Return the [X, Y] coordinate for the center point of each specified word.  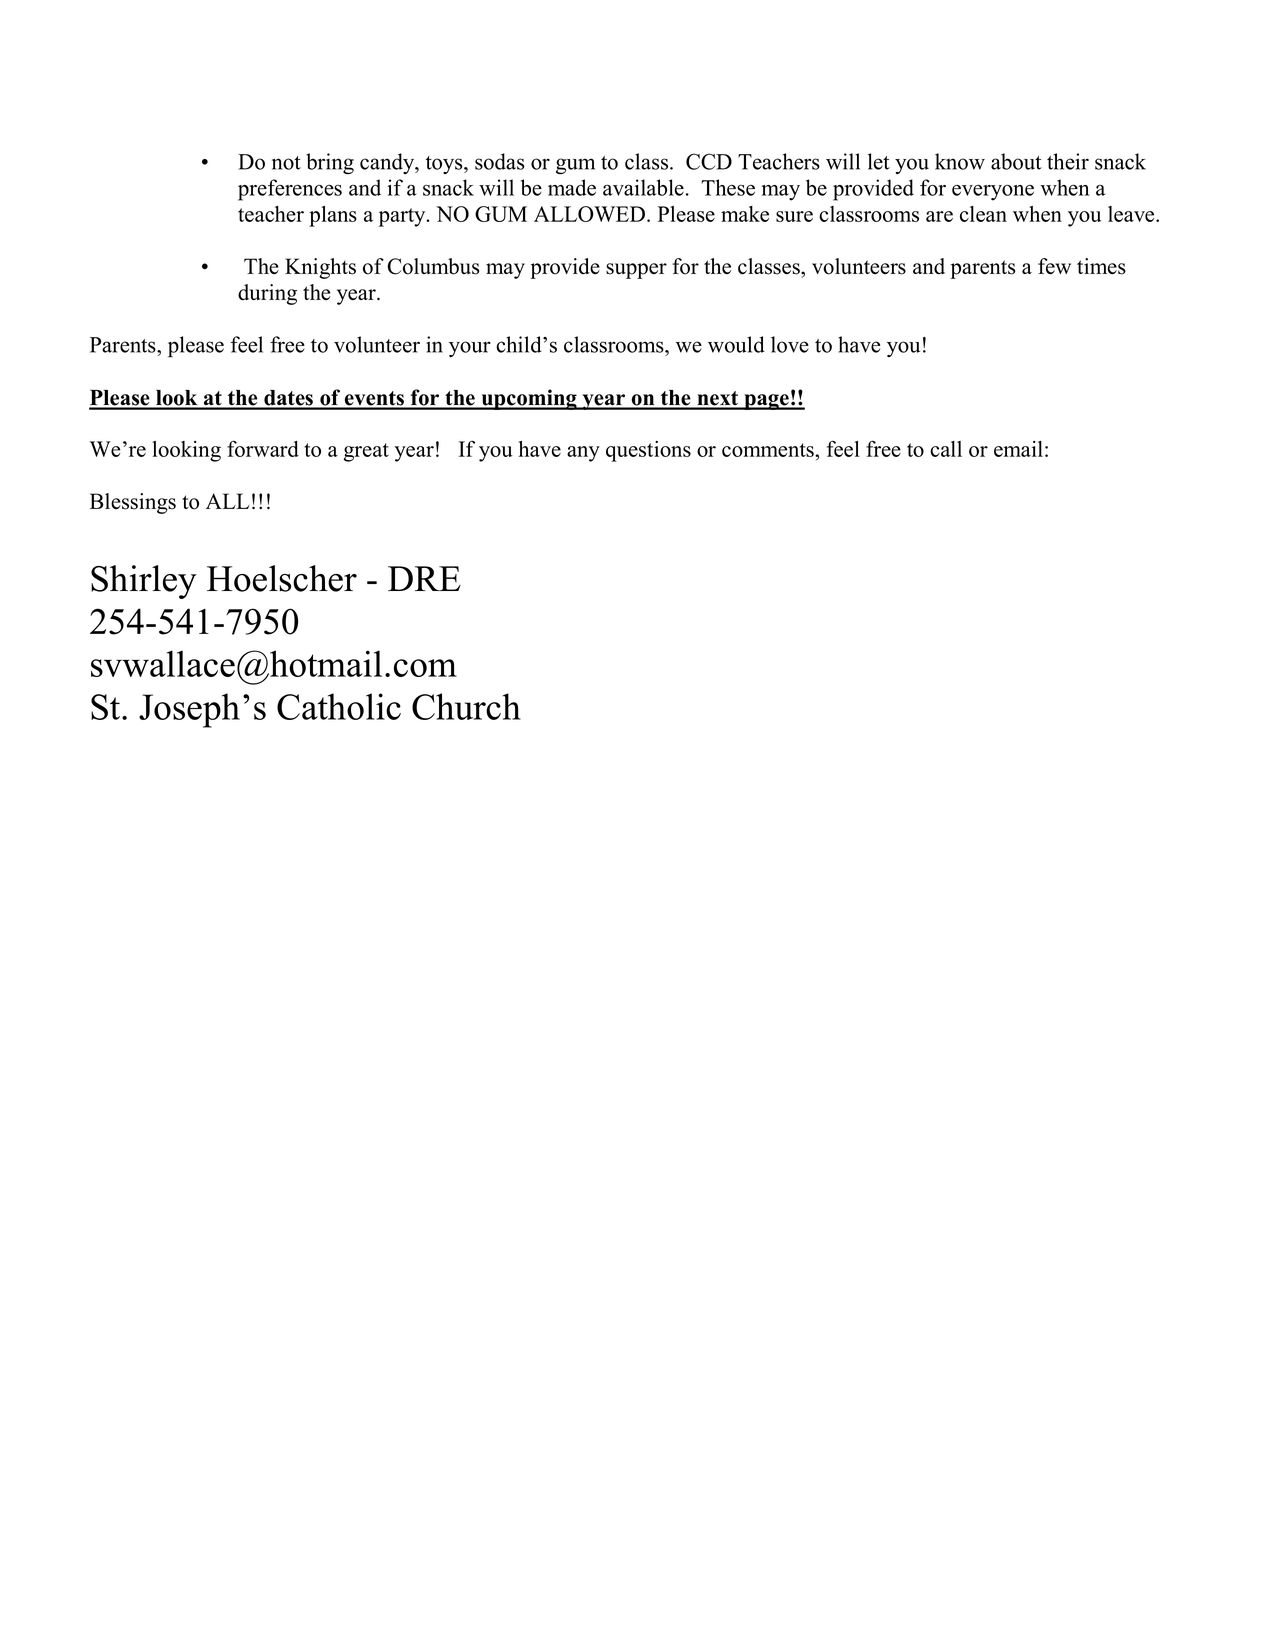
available [643, 187]
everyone [993, 193]
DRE [424, 578]
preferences [290, 190]
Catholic [339, 706]
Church [466, 706]
